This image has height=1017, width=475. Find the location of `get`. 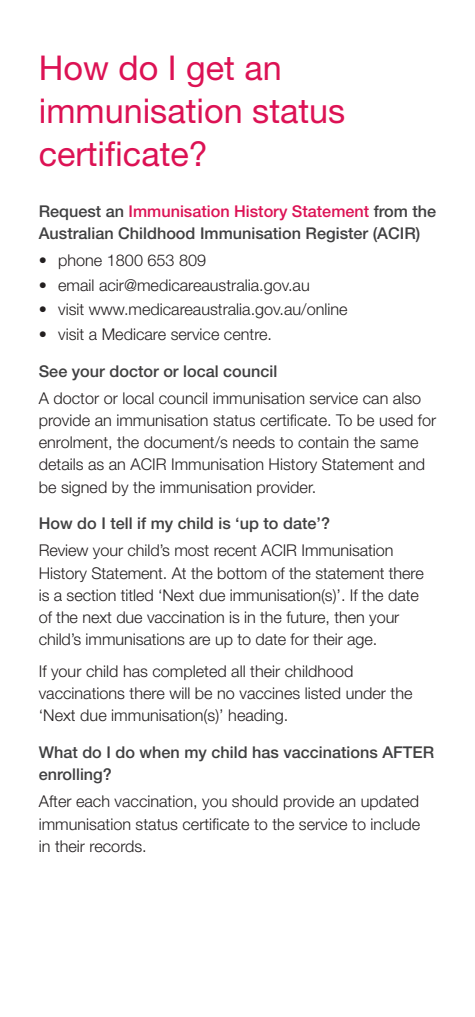

get is located at coordinates (210, 72).
